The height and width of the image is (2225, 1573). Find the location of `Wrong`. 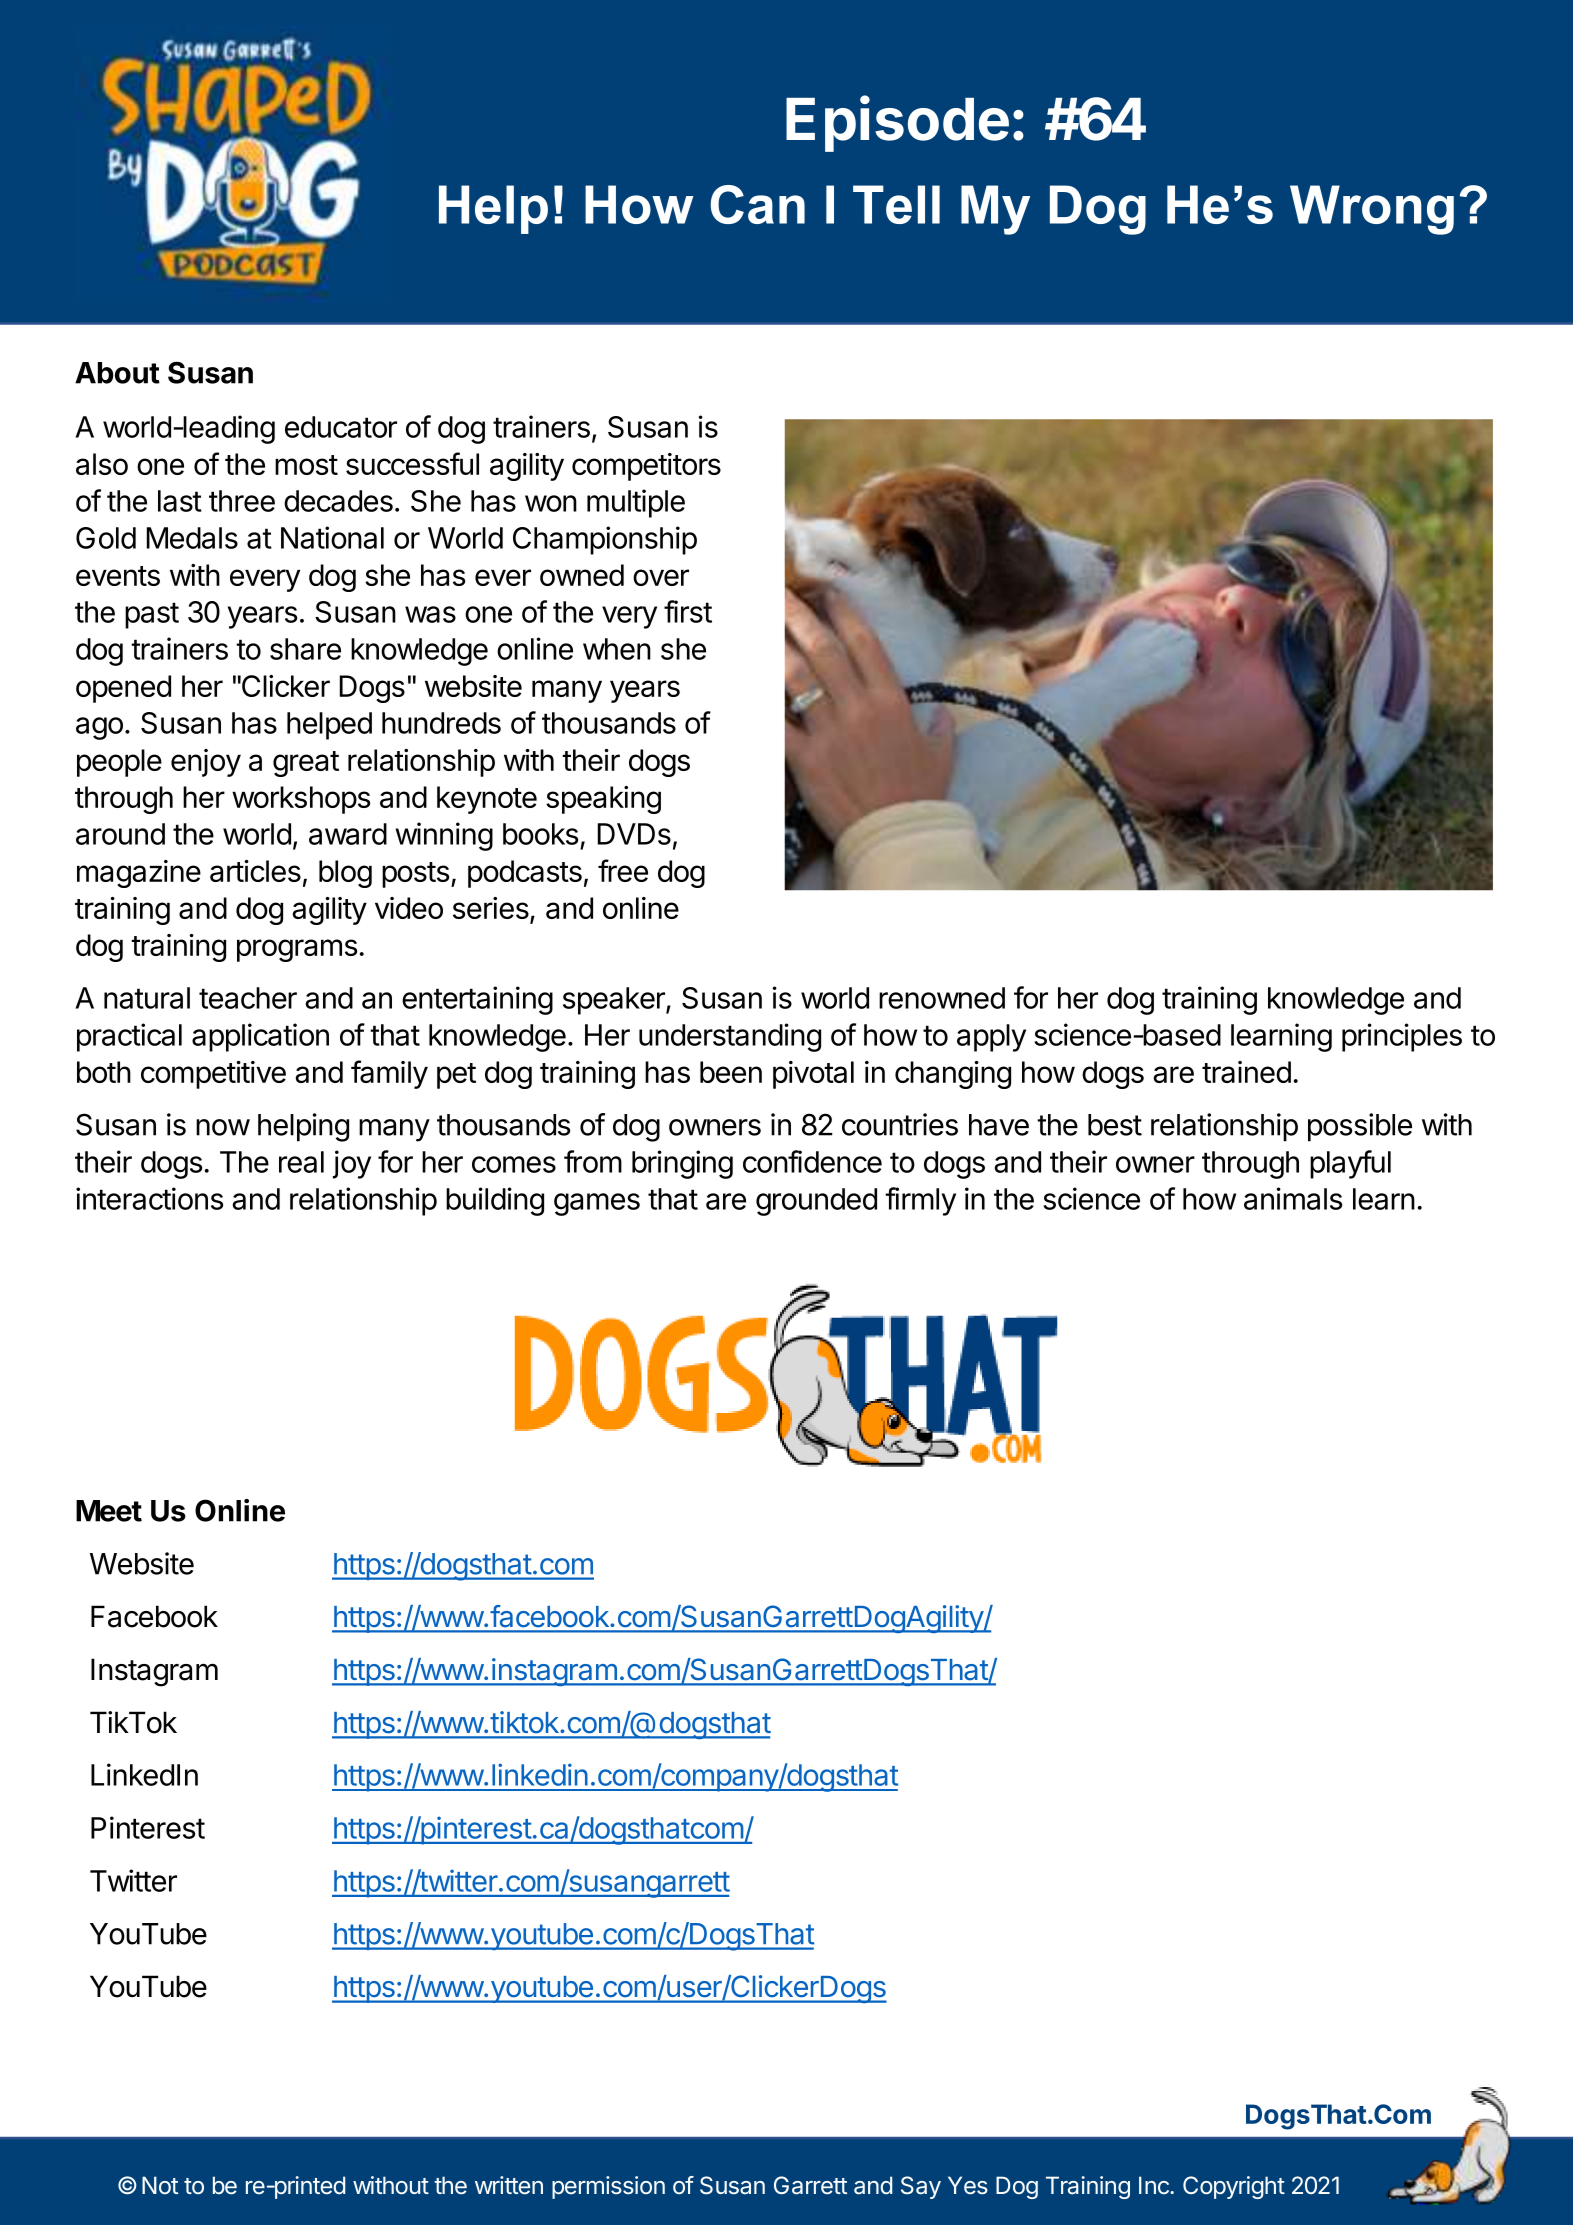

Wrong is located at coordinates (1372, 210).
